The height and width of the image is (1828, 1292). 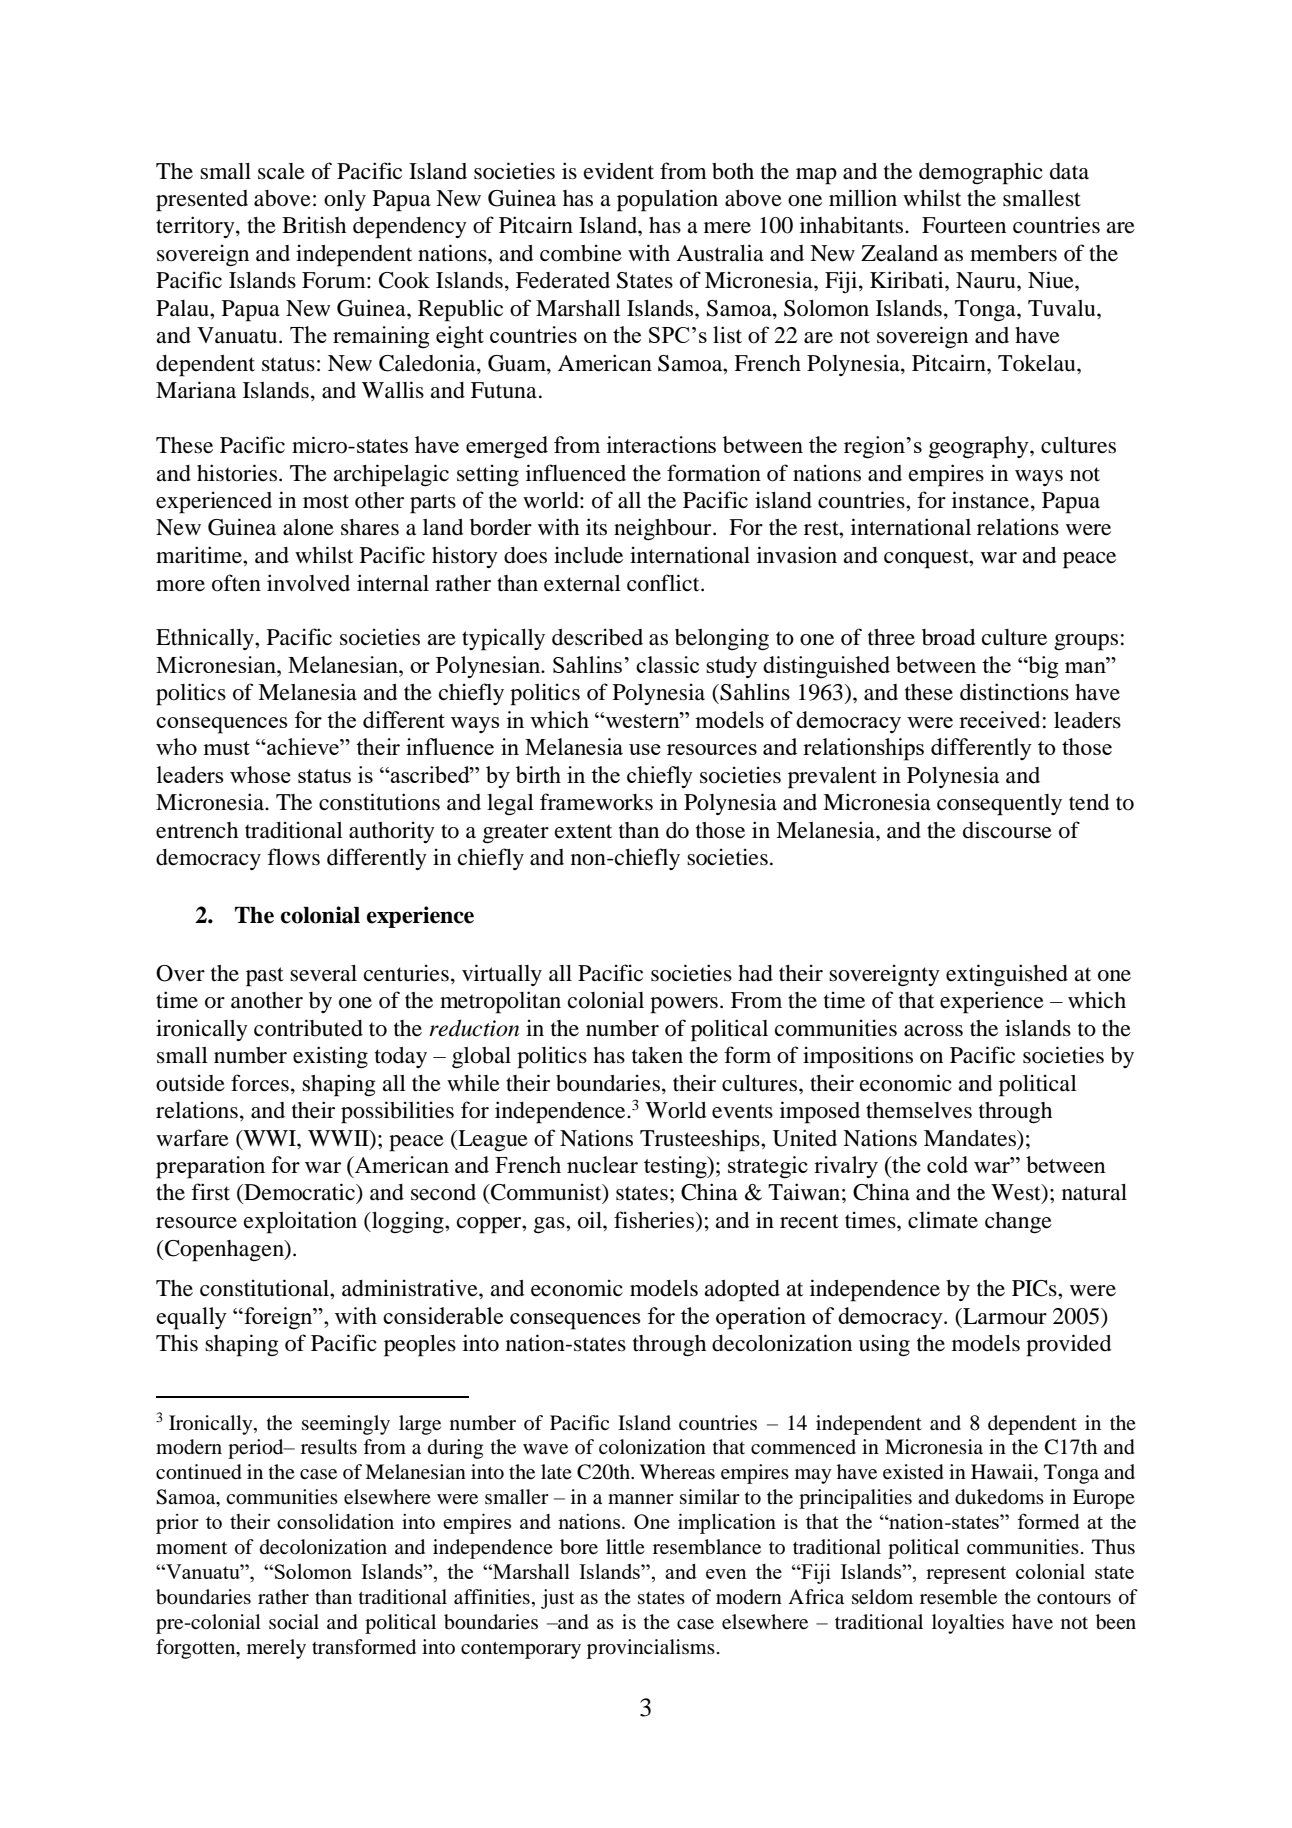 I want to click on Fourteen, so click(x=964, y=225).
